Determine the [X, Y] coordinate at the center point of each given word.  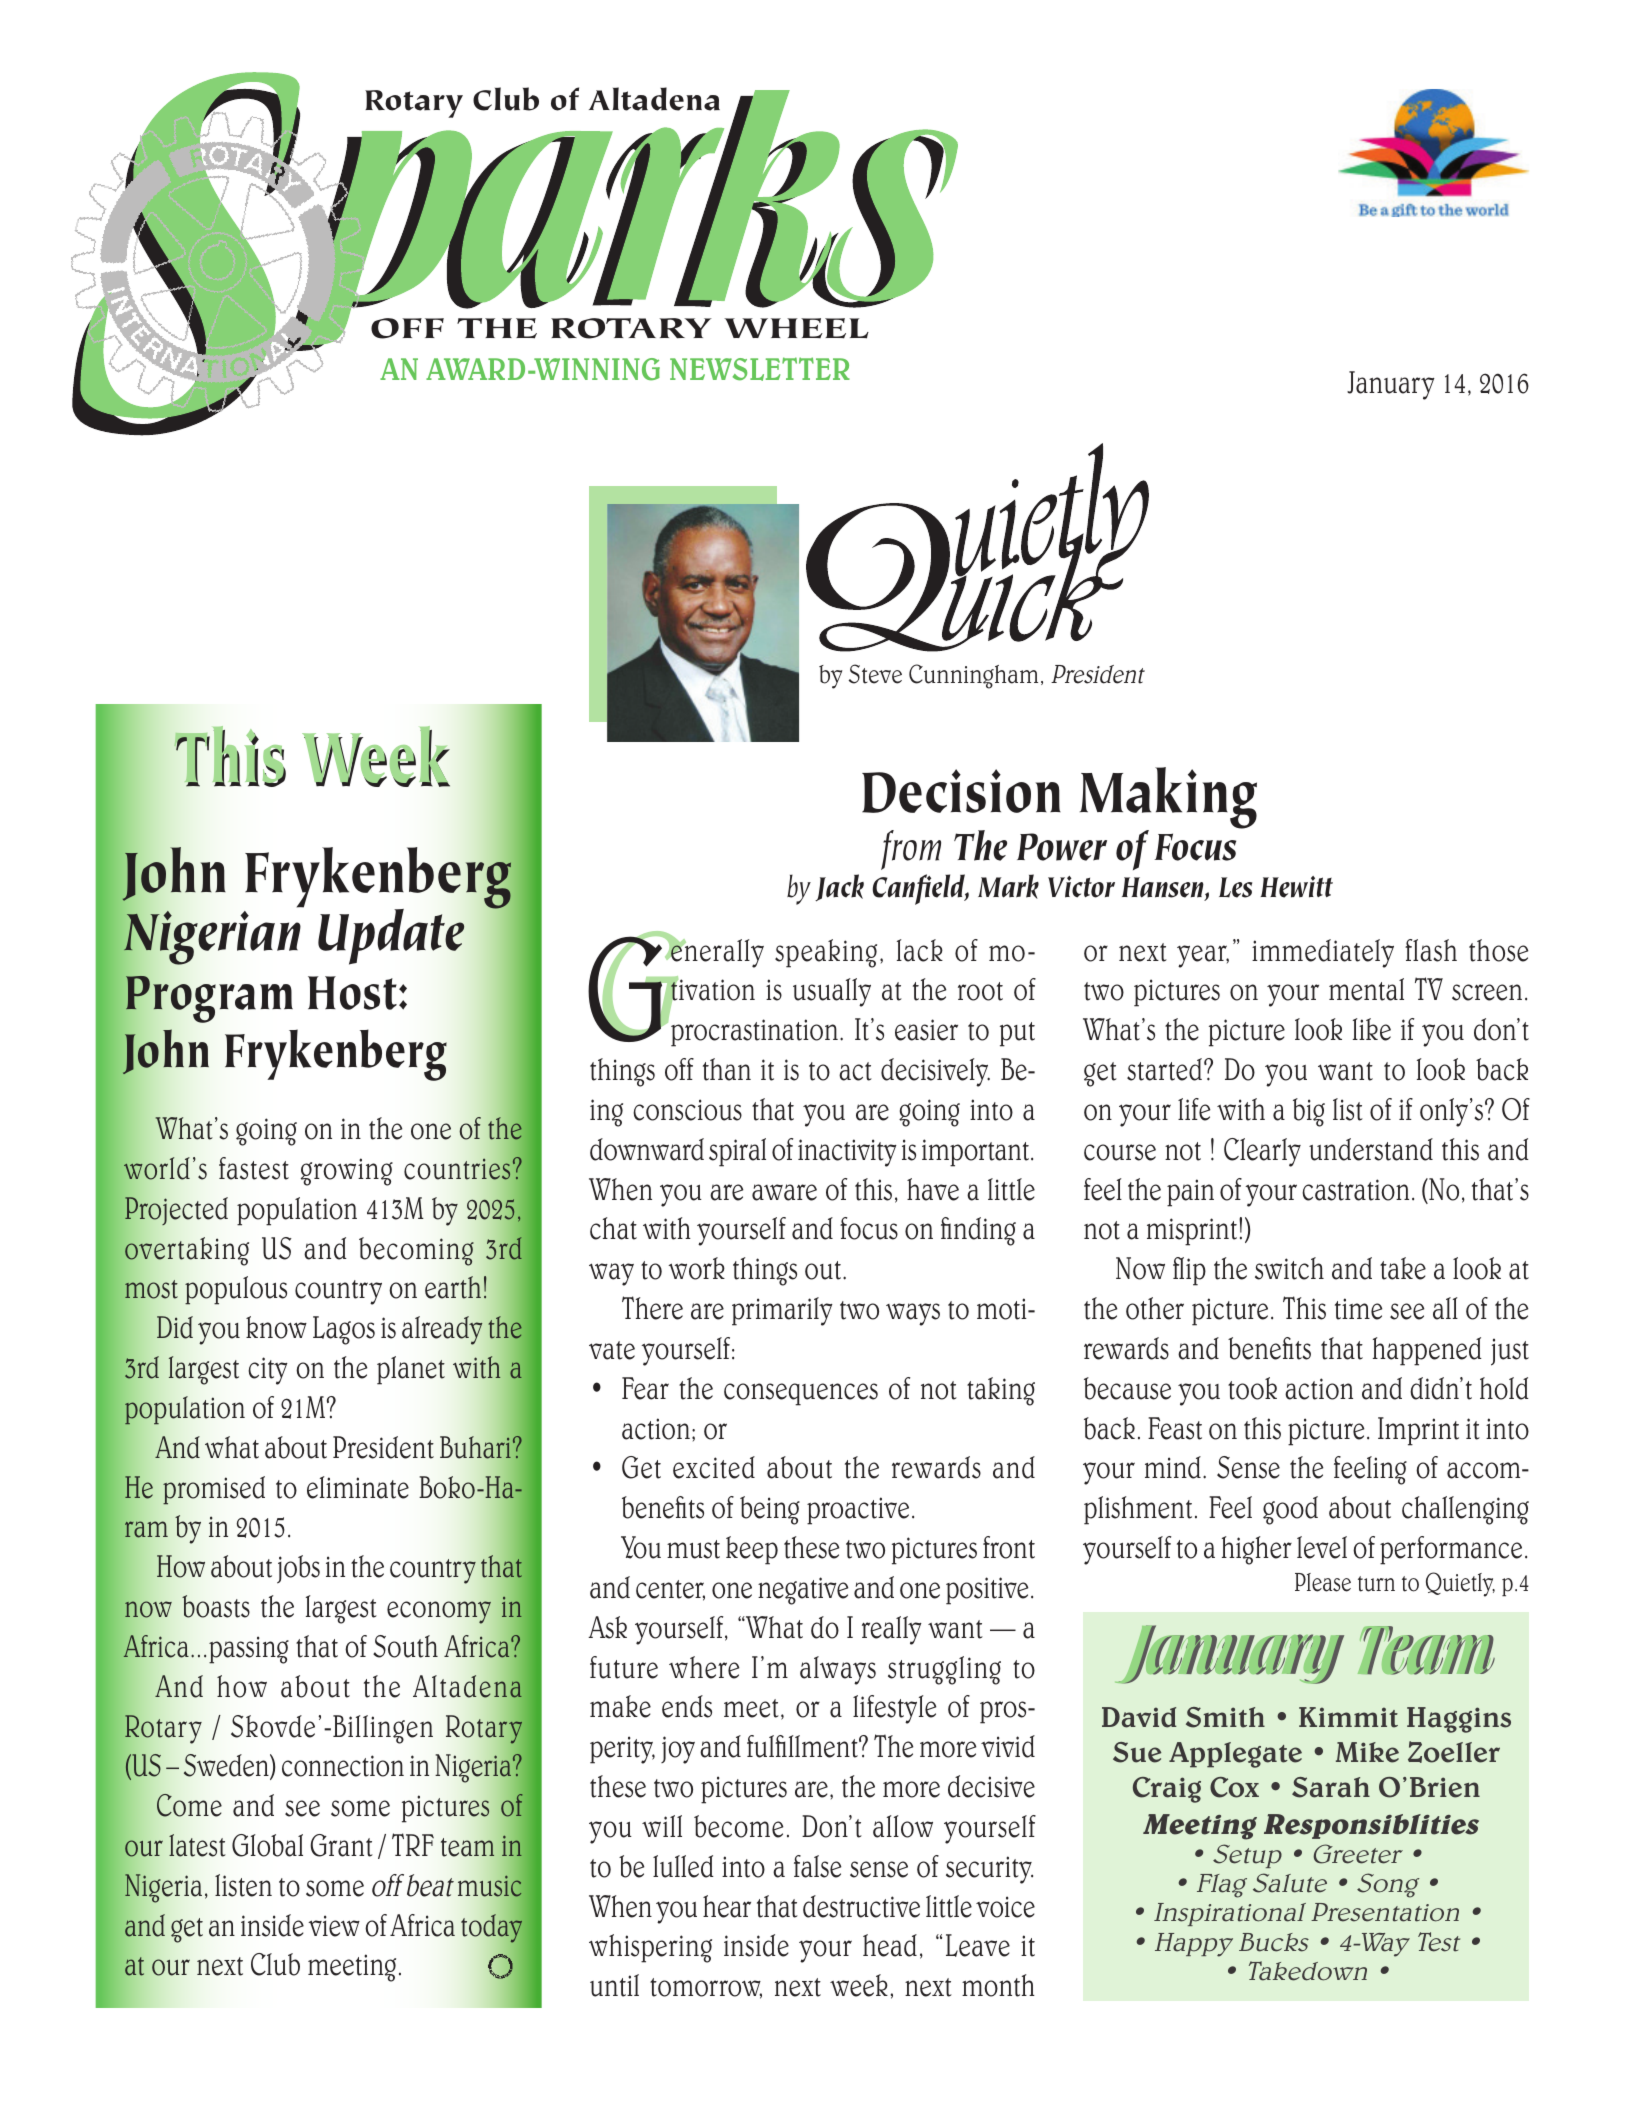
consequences [801, 1394]
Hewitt [1296, 887]
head [890, 1945]
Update [391, 937]
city [268, 1371]
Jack [839, 888]
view [334, 1926]
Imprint [1418, 1431]
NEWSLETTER [760, 369]
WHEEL [796, 328]
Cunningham [973, 676]
